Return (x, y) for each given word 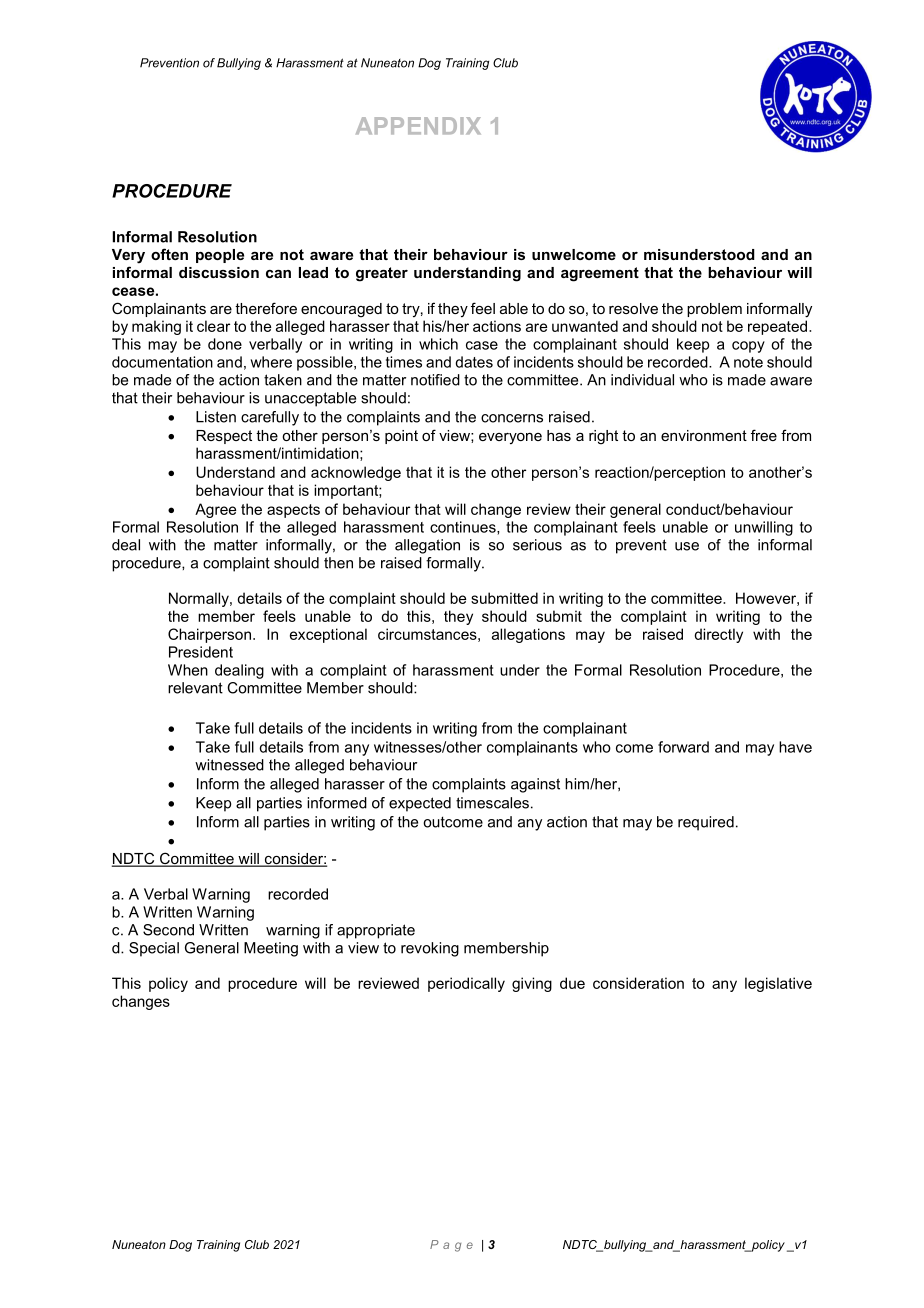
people (220, 256)
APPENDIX (418, 125)
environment (704, 435)
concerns (512, 418)
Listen (216, 417)
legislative (778, 984)
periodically (466, 984)
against (535, 785)
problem (714, 310)
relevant (195, 688)
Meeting (271, 949)
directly (718, 635)
